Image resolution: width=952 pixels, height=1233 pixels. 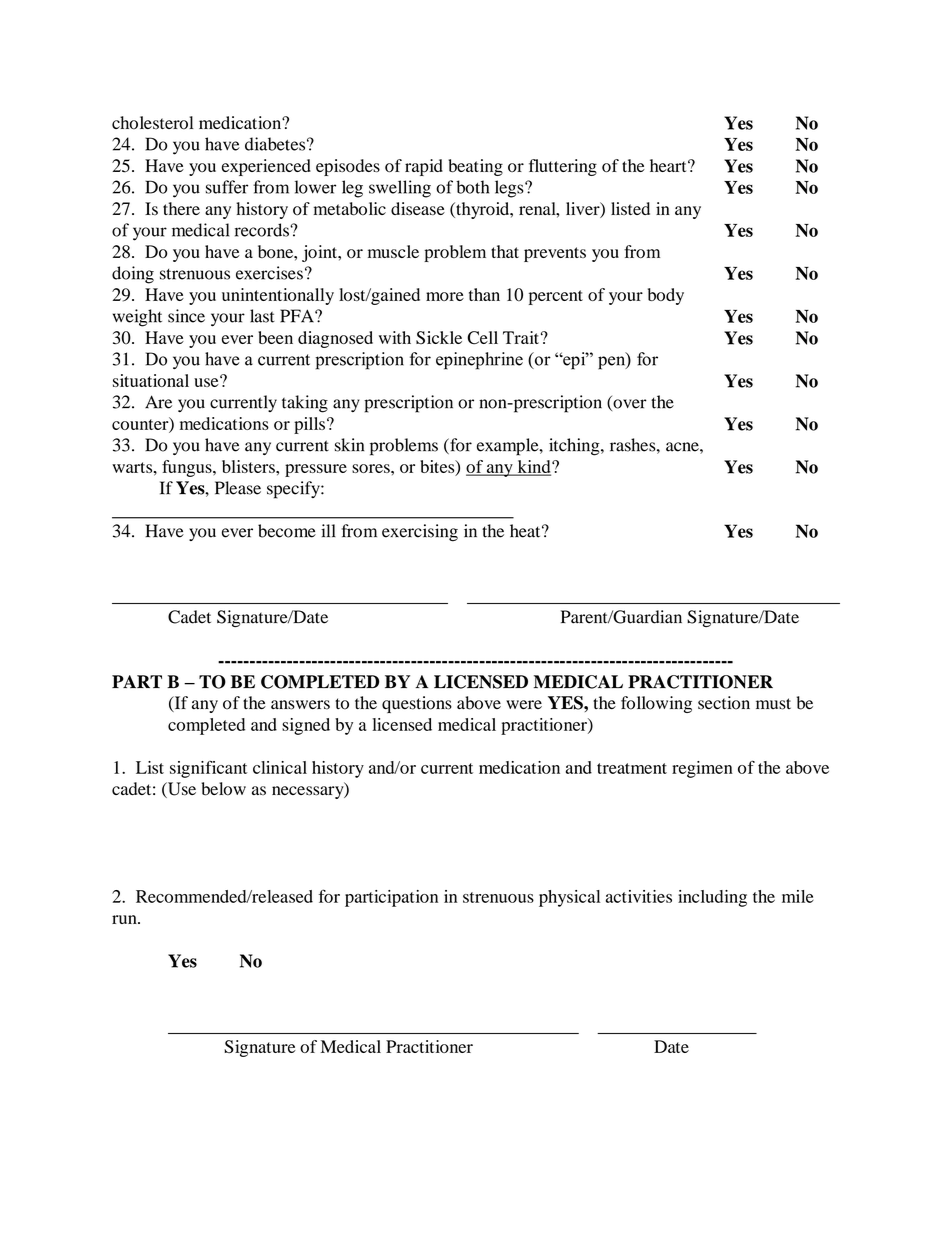 I want to click on body, so click(x=666, y=296).
